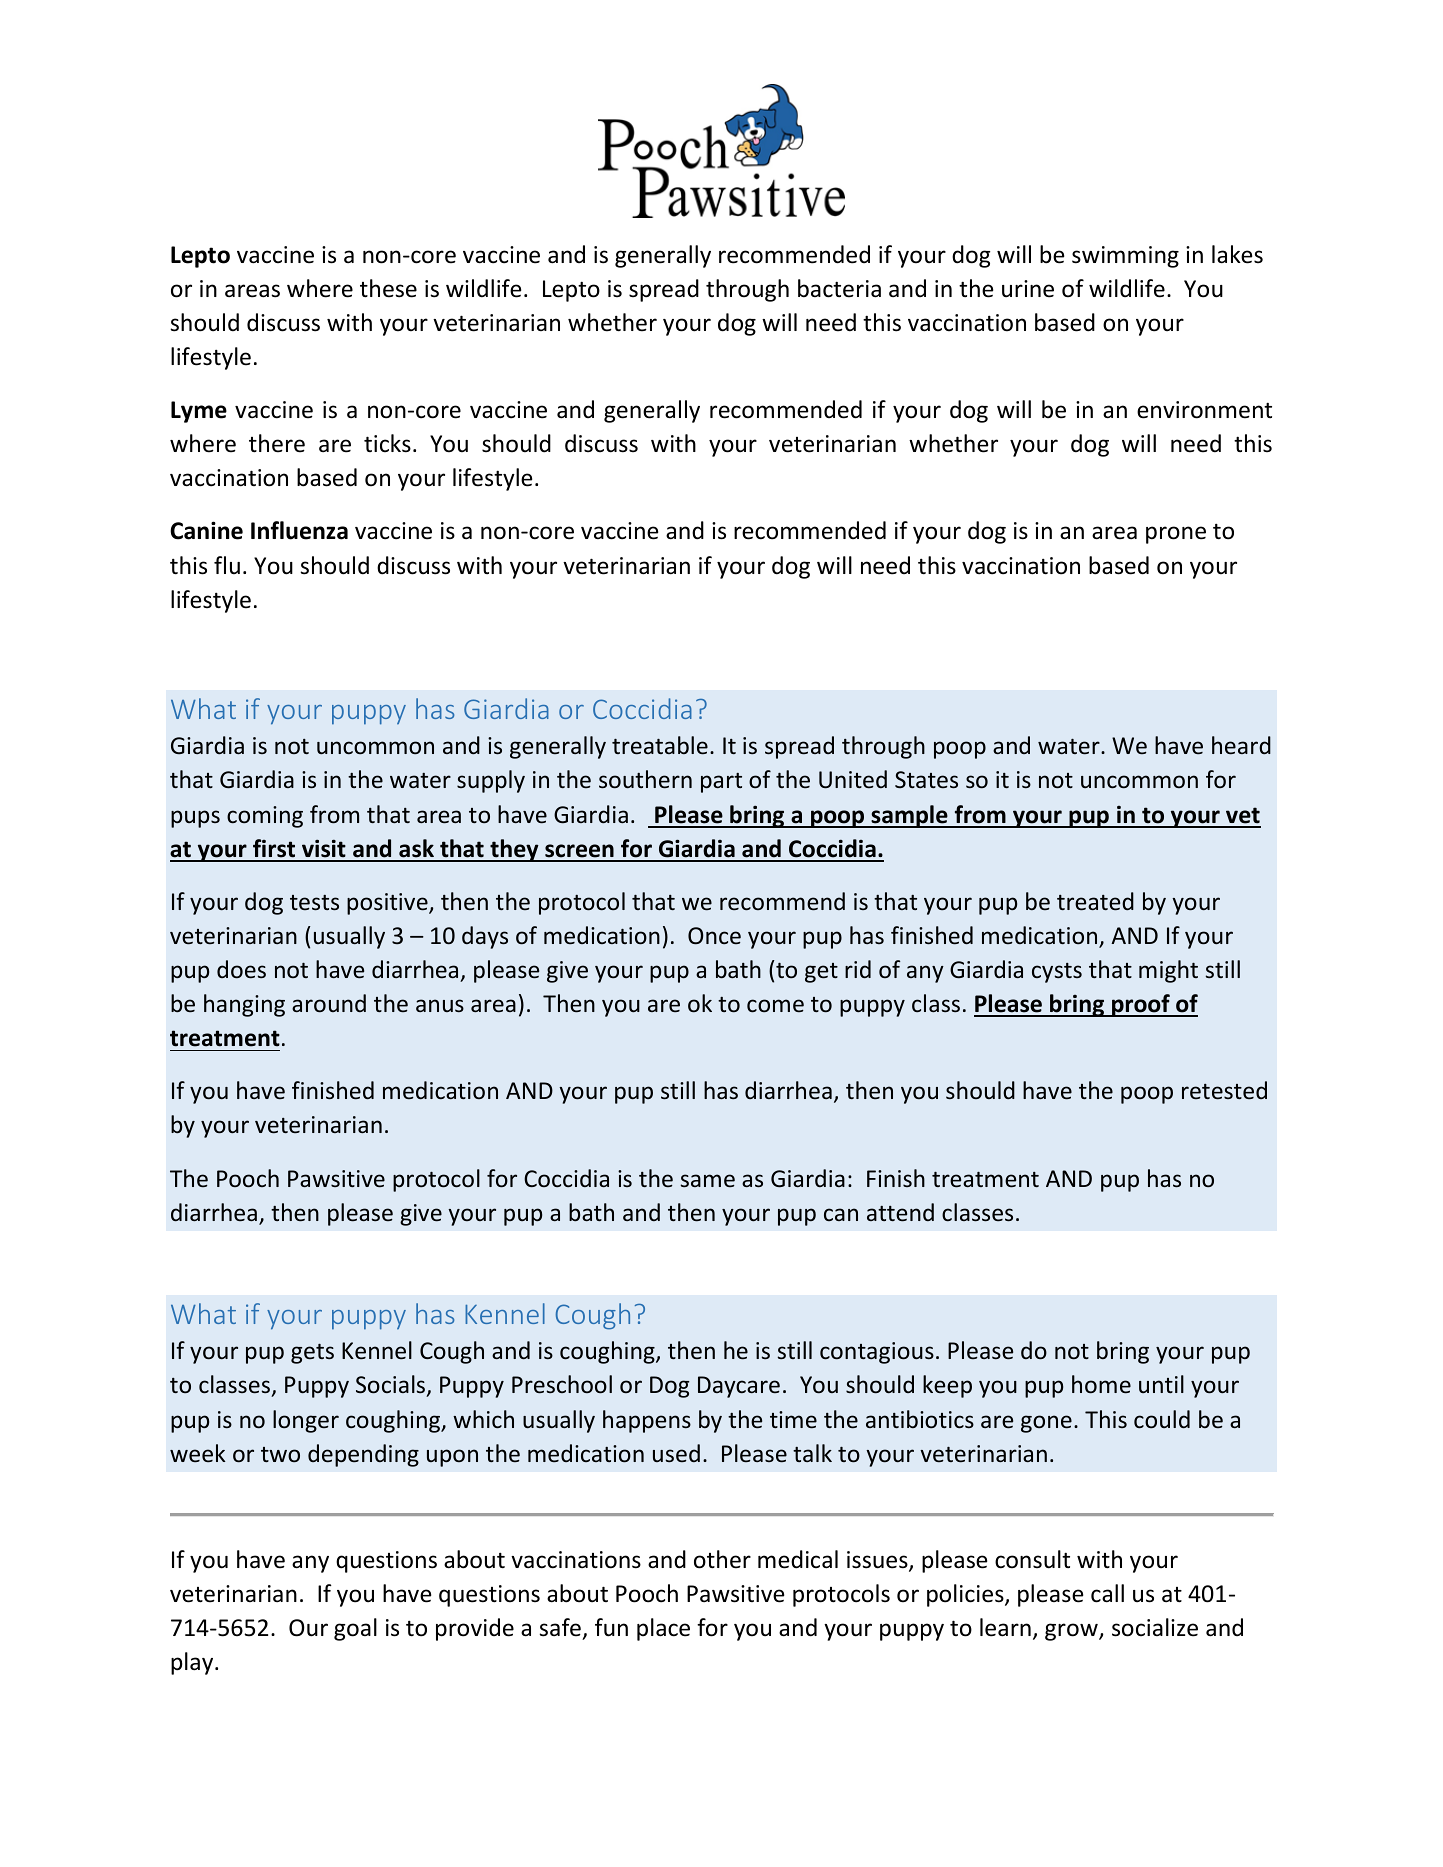 Image resolution: width=1443 pixels, height=1867 pixels. What do you see at coordinates (1101, 1384) in the page?
I see `home` at bounding box center [1101, 1384].
